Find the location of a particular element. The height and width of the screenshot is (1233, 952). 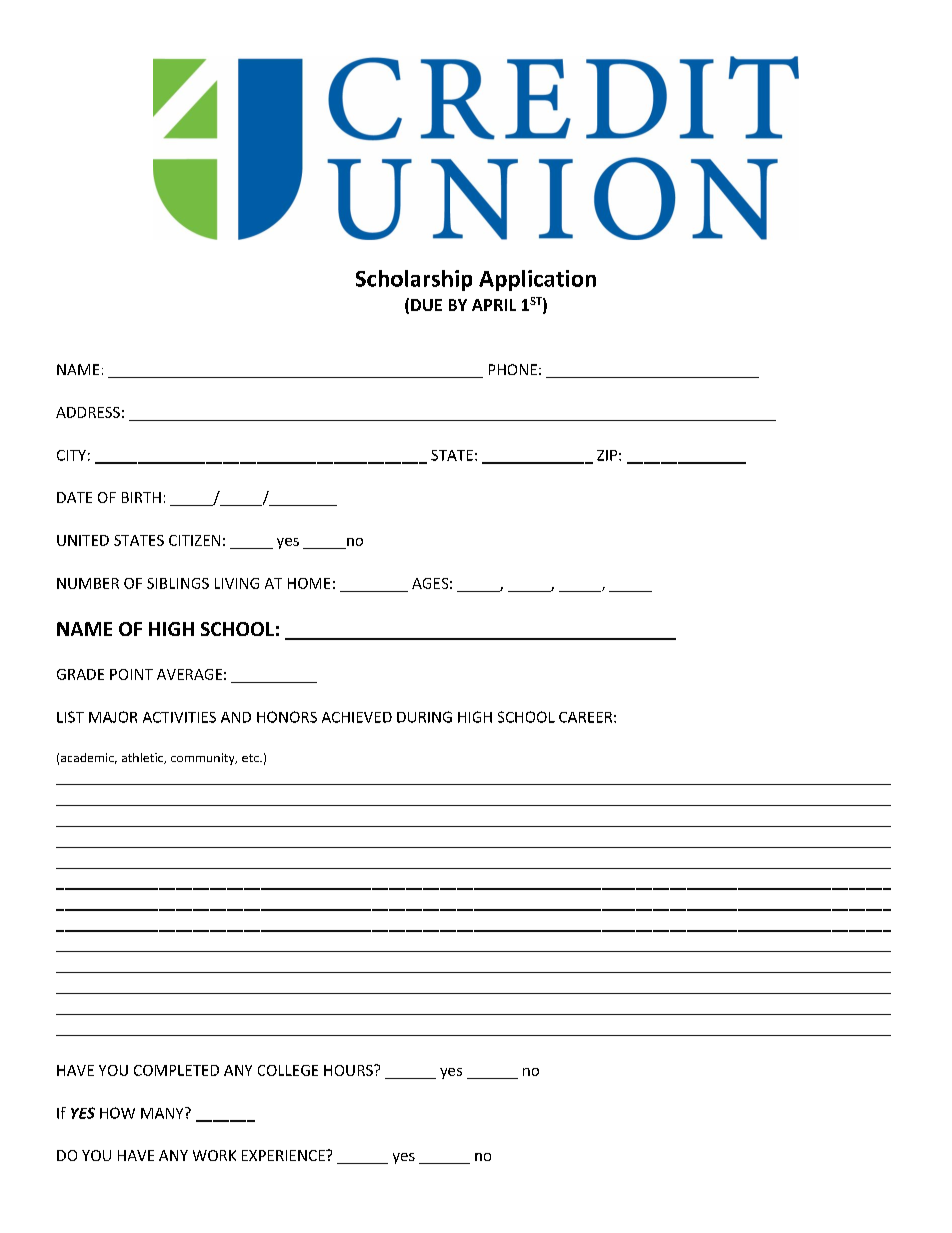

MAJOR is located at coordinates (113, 717).
